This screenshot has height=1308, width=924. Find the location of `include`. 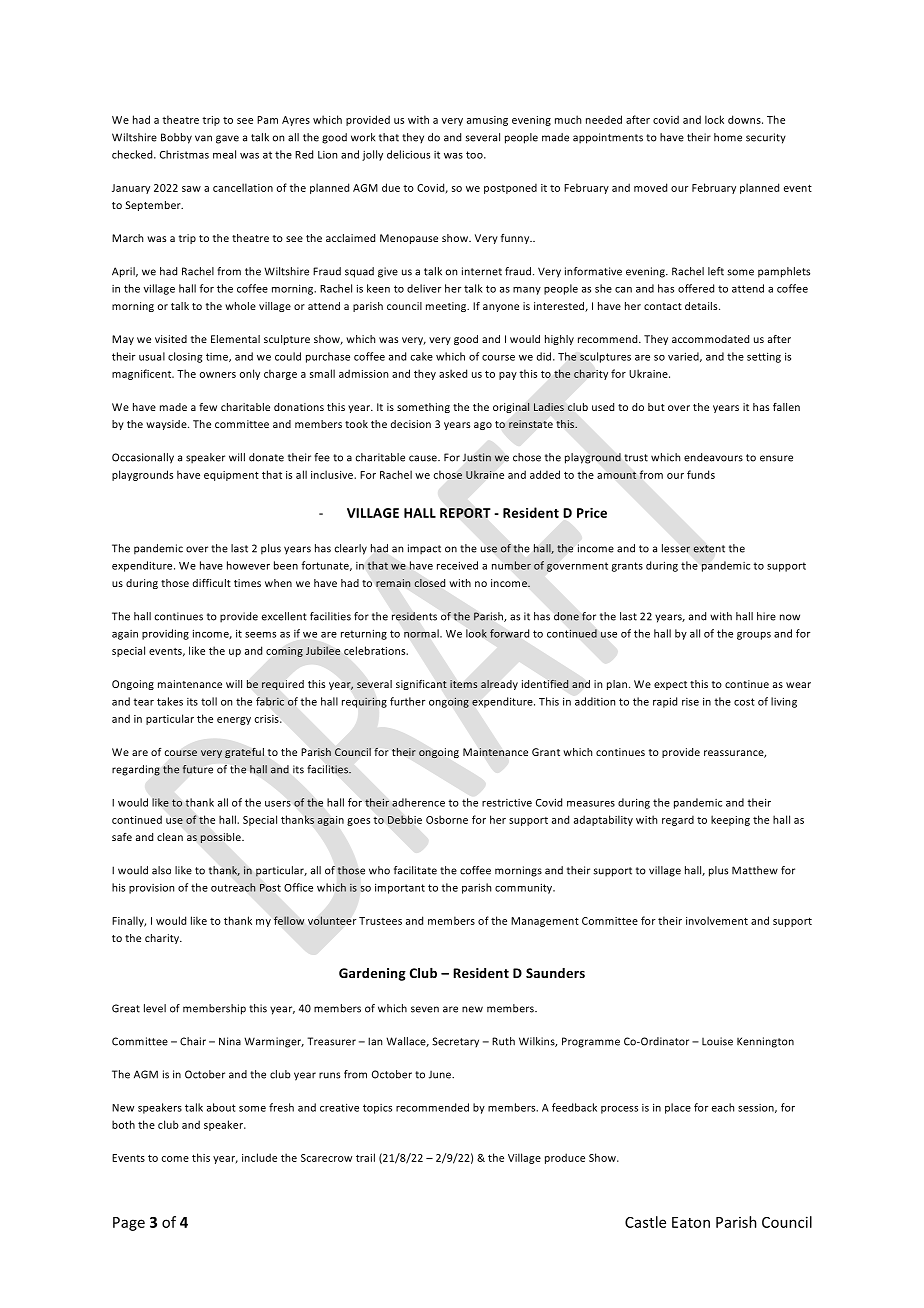

include is located at coordinates (259, 1157).
